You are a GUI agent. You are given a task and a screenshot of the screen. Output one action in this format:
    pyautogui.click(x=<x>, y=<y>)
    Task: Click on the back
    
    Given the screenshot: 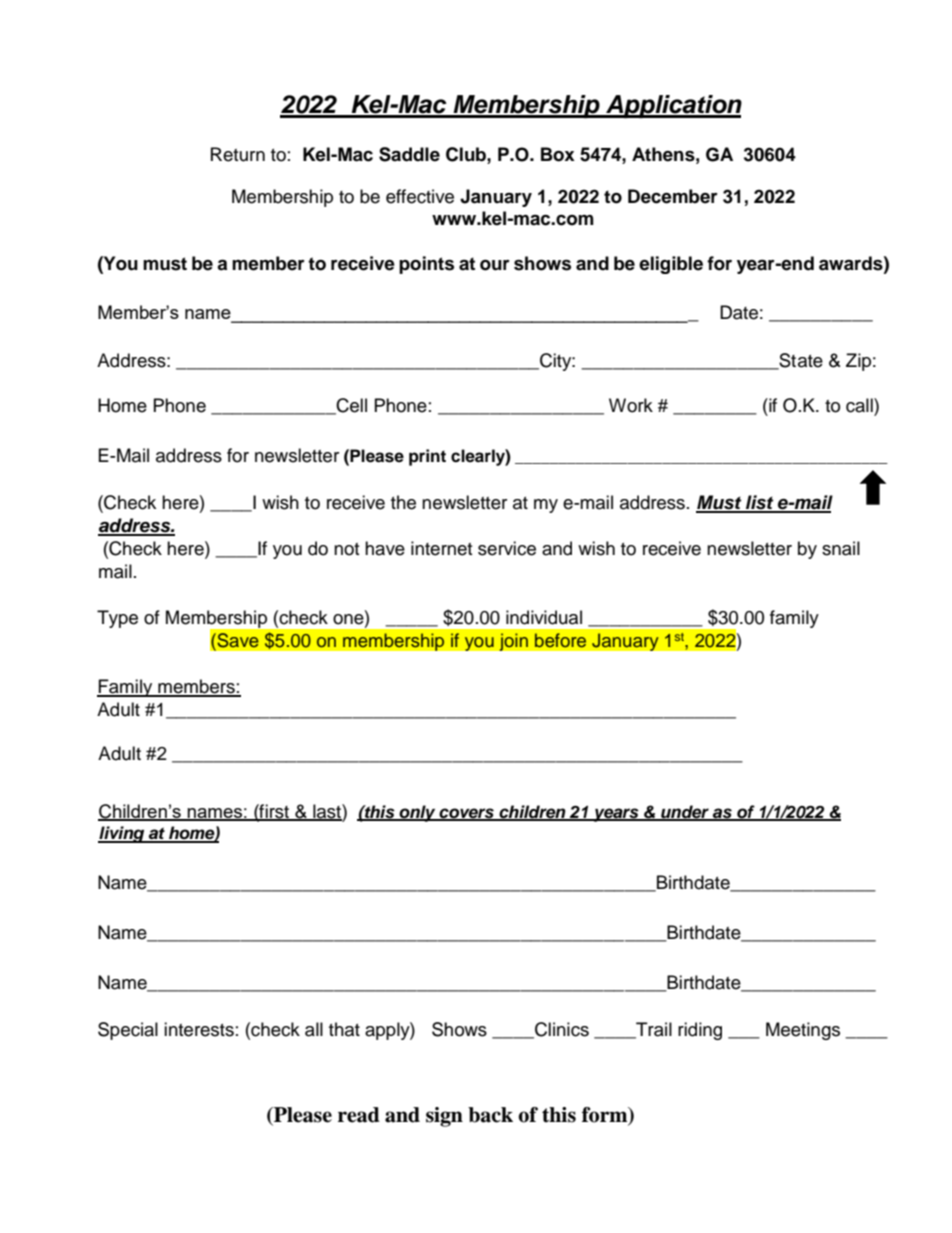 What is the action you would take?
    pyautogui.click(x=490, y=1115)
